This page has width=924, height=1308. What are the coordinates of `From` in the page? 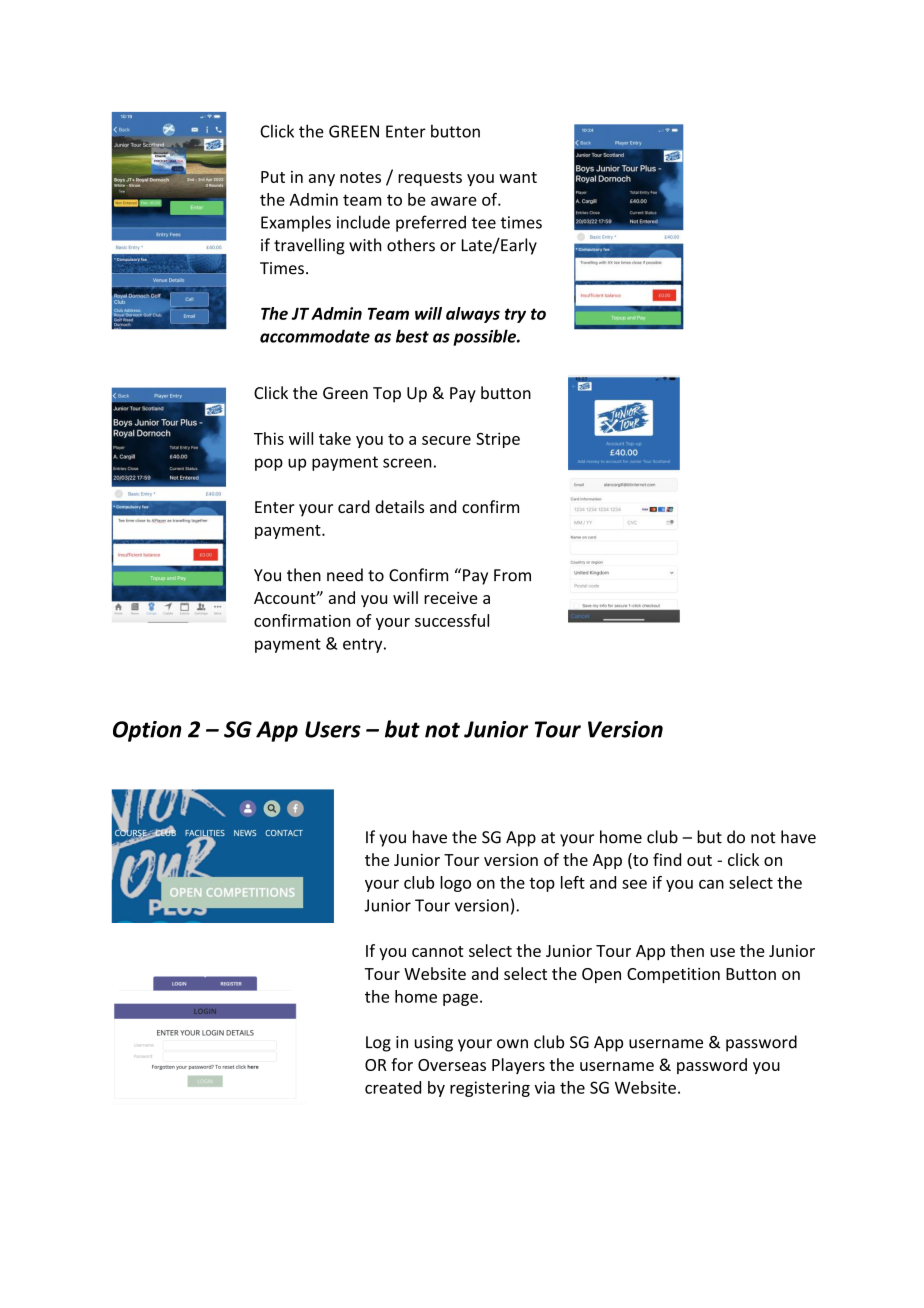 It's located at (512, 575).
